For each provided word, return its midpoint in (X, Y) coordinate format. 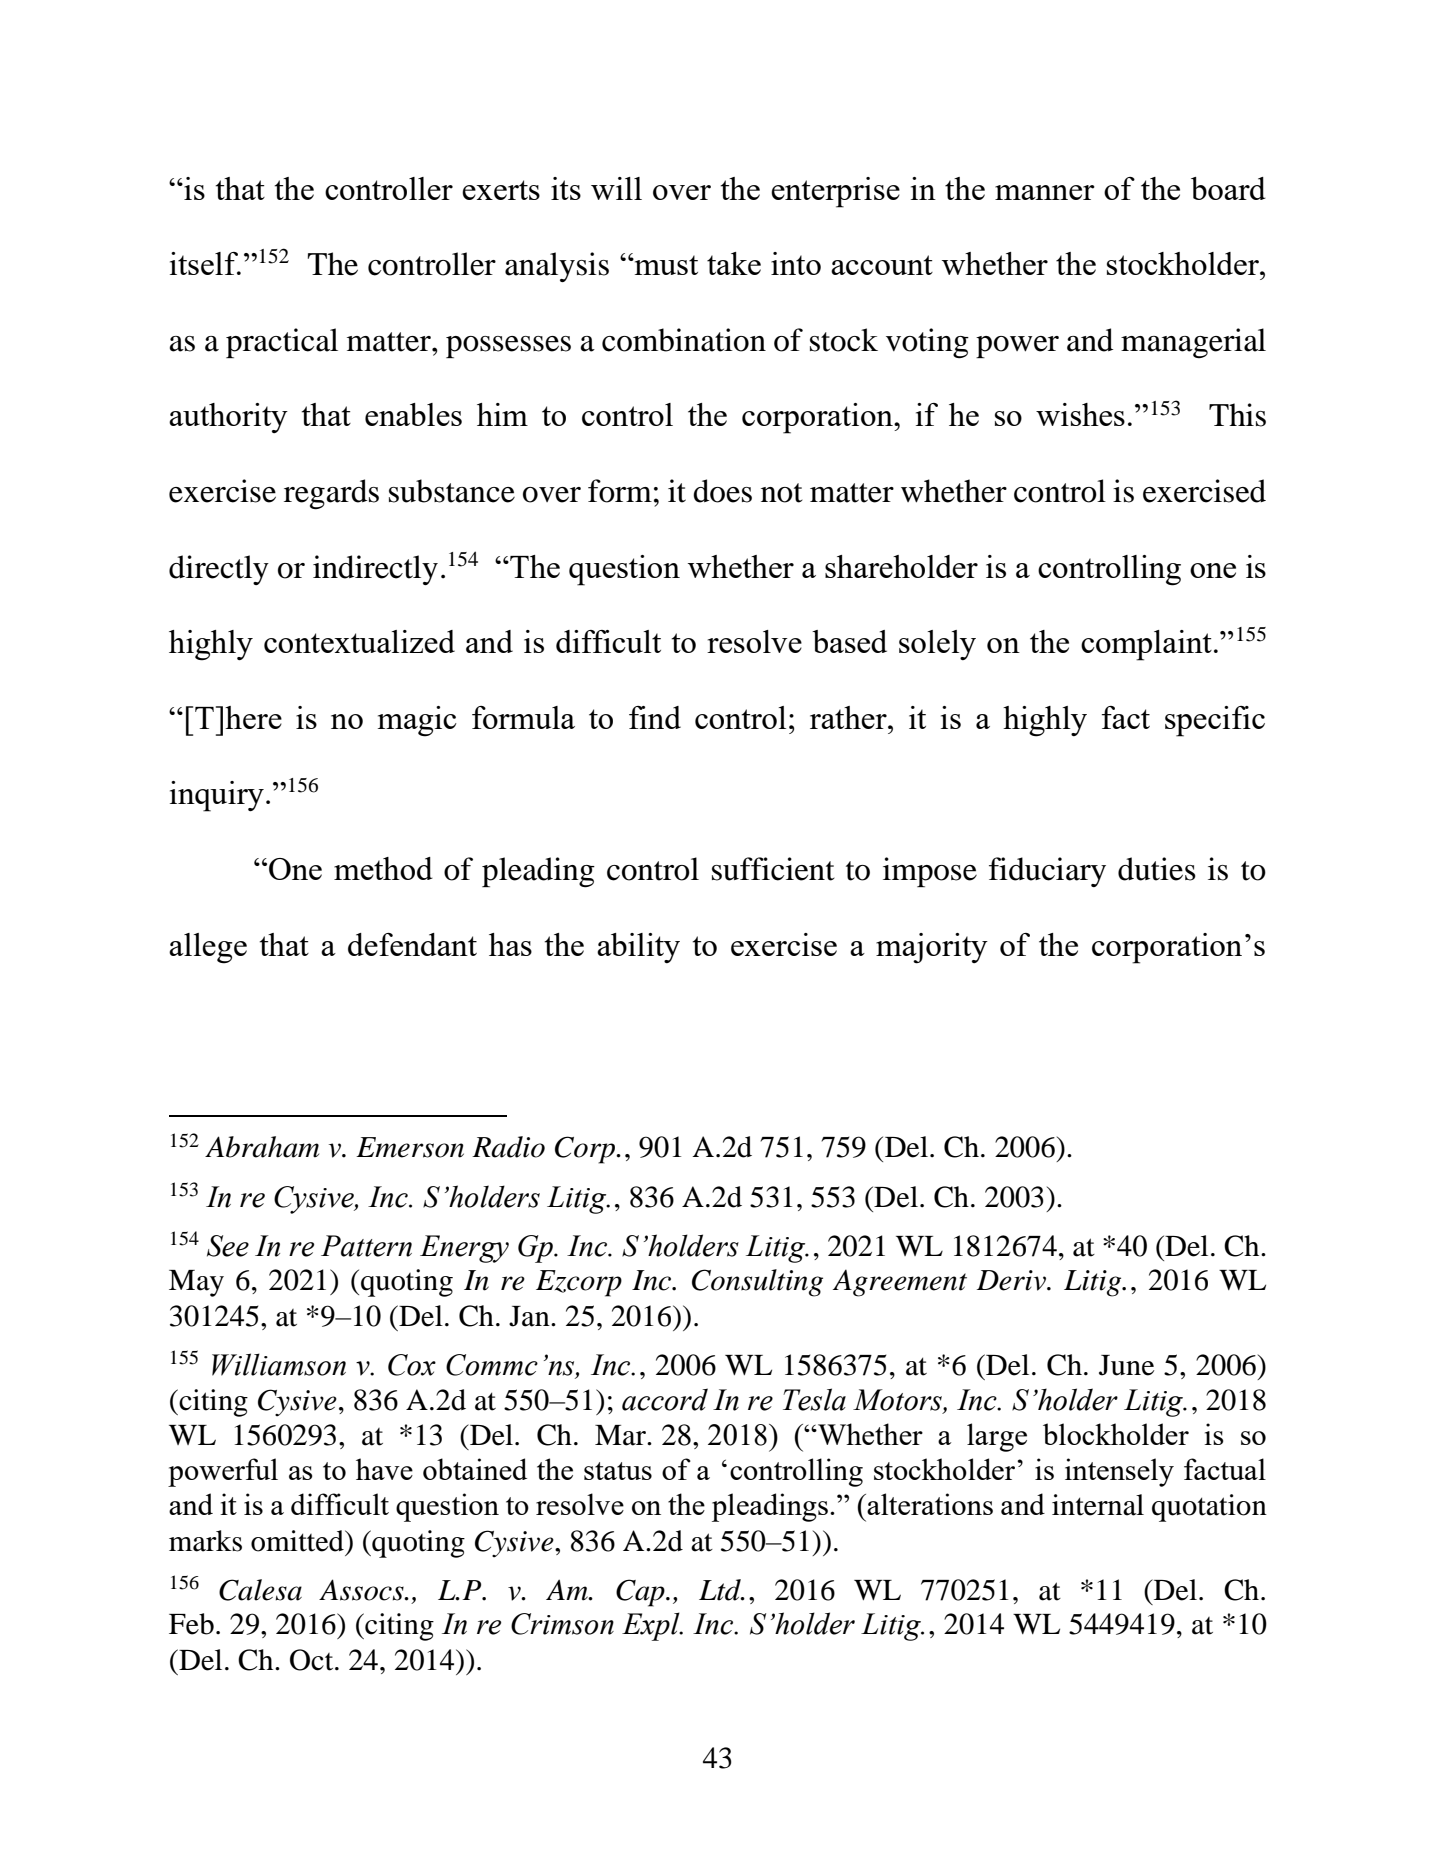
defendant (412, 944)
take (734, 263)
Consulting (757, 1283)
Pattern (366, 1246)
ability (638, 948)
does (722, 491)
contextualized (359, 641)
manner (1045, 192)
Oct (313, 1660)
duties (1157, 869)
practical (282, 343)
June (1126, 1365)
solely (937, 645)
